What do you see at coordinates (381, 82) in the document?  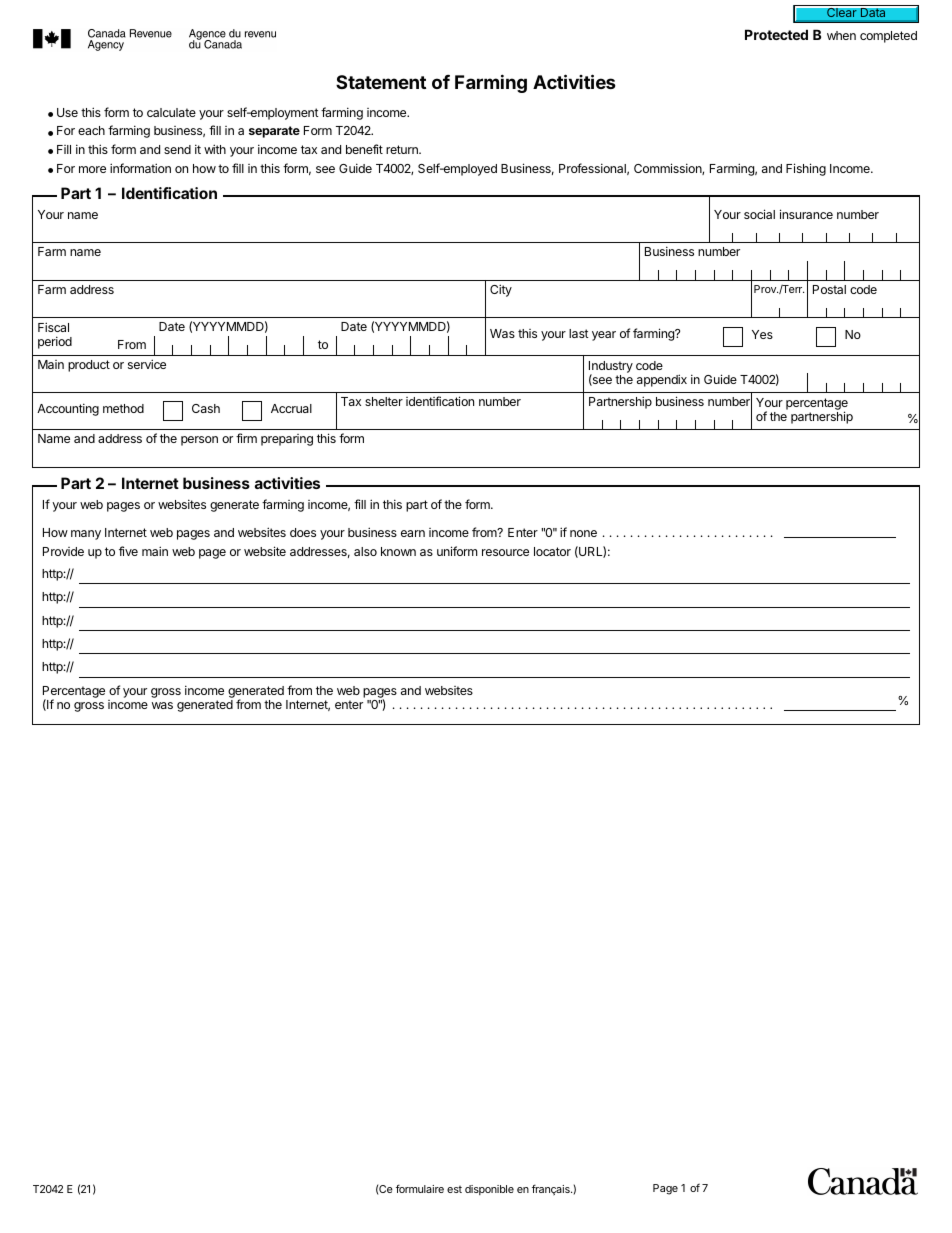 I see `Statement` at bounding box center [381, 82].
